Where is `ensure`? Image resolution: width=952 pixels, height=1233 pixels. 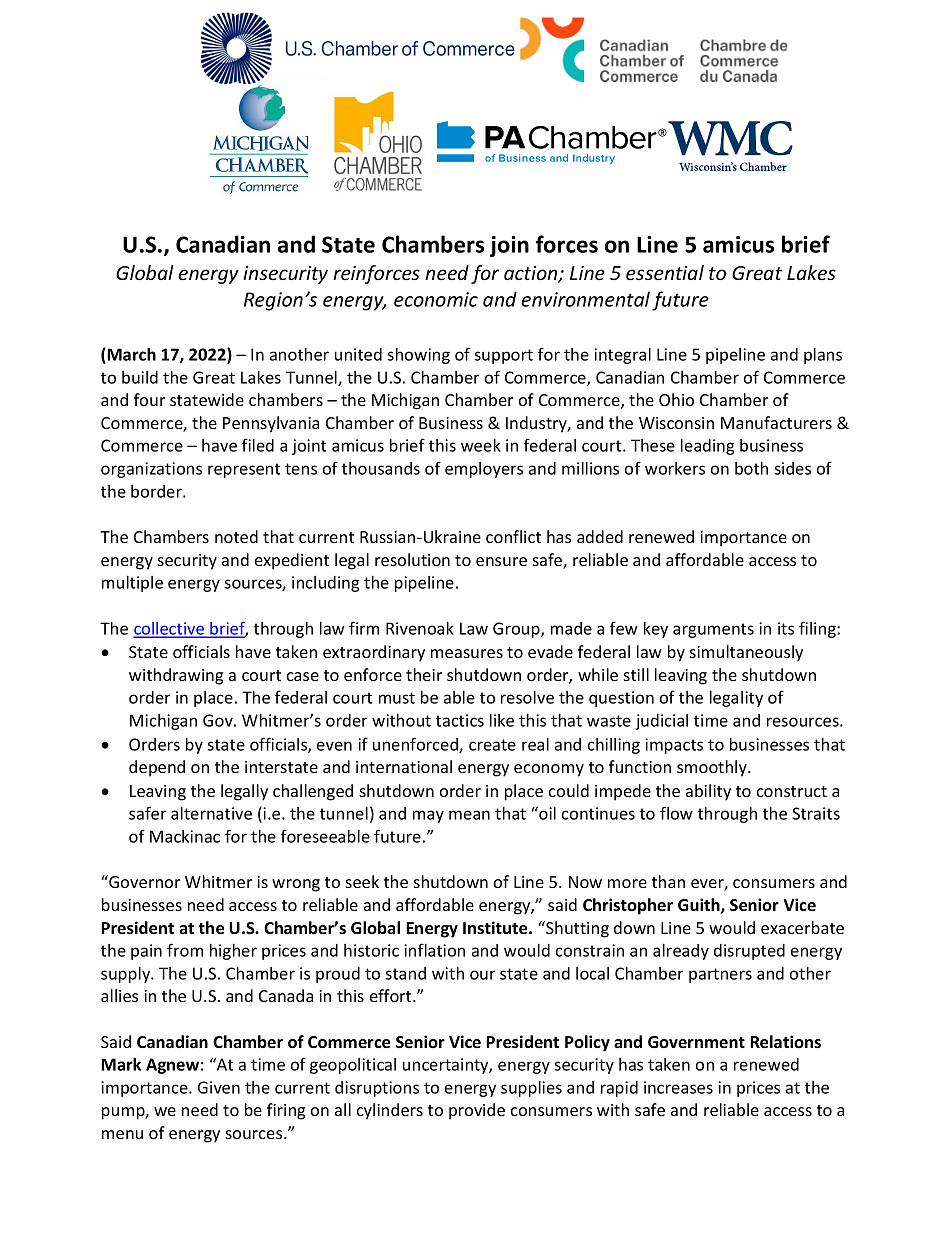
ensure is located at coordinates (501, 561).
